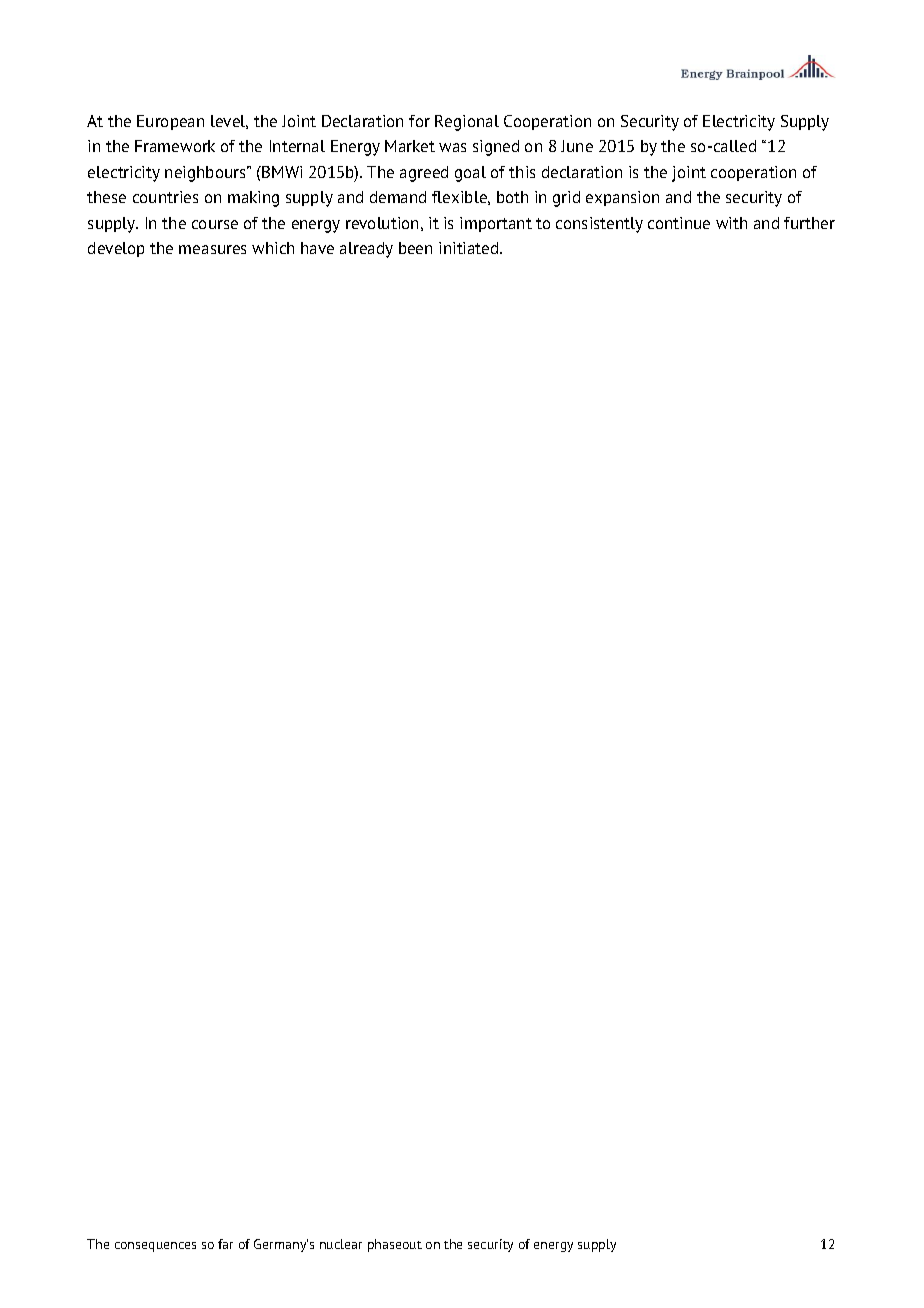 The image size is (924, 1308). What do you see at coordinates (809, 223) in the page?
I see `further` at bounding box center [809, 223].
